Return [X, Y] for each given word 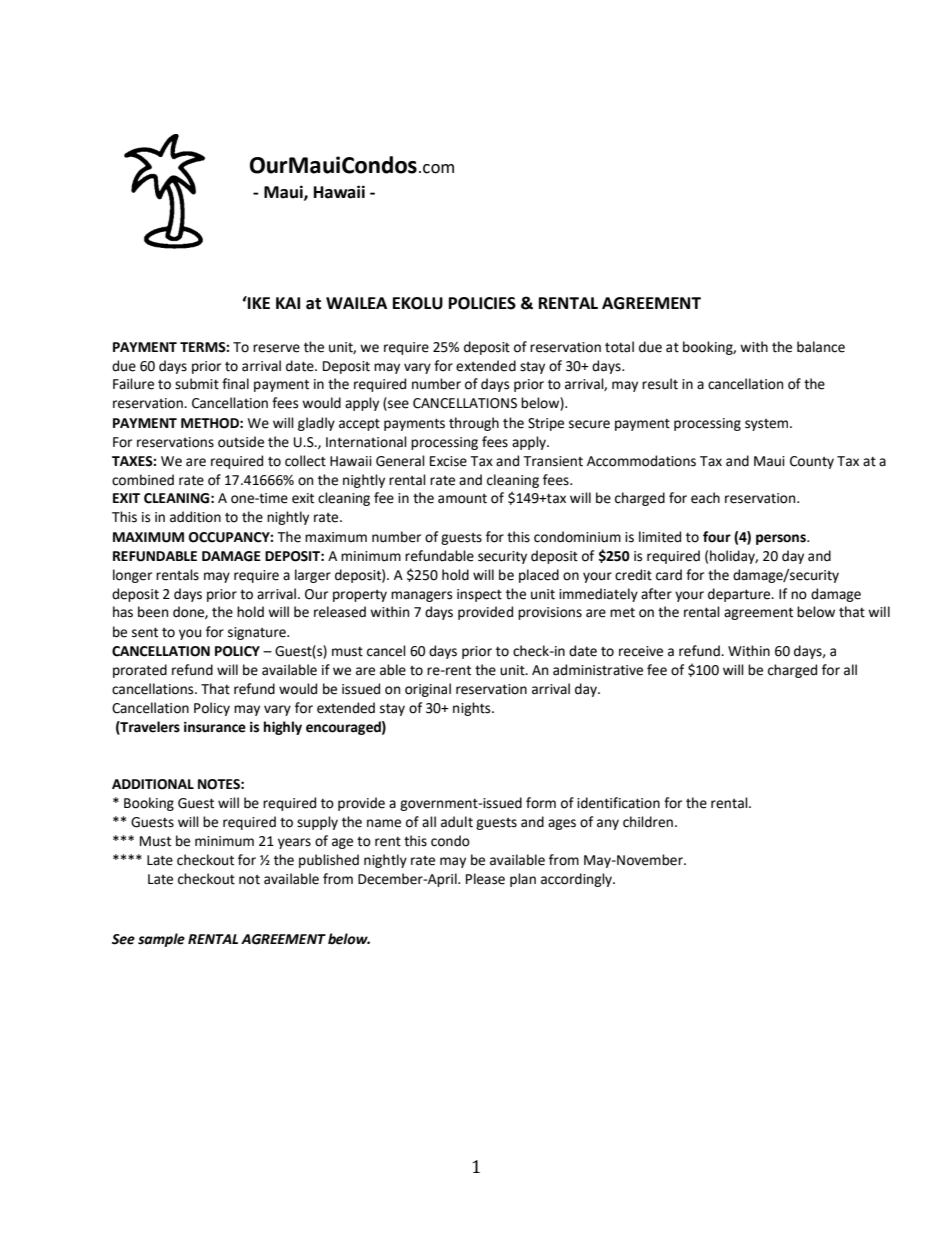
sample [161, 940]
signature [258, 633]
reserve [276, 348]
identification [618, 803]
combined [143, 480]
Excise [448, 461]
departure [740, 595]
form [541, 803]
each [705, 498]
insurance [215, 727]
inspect [479, 595]
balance [821, 347]
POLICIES [482, 303]
